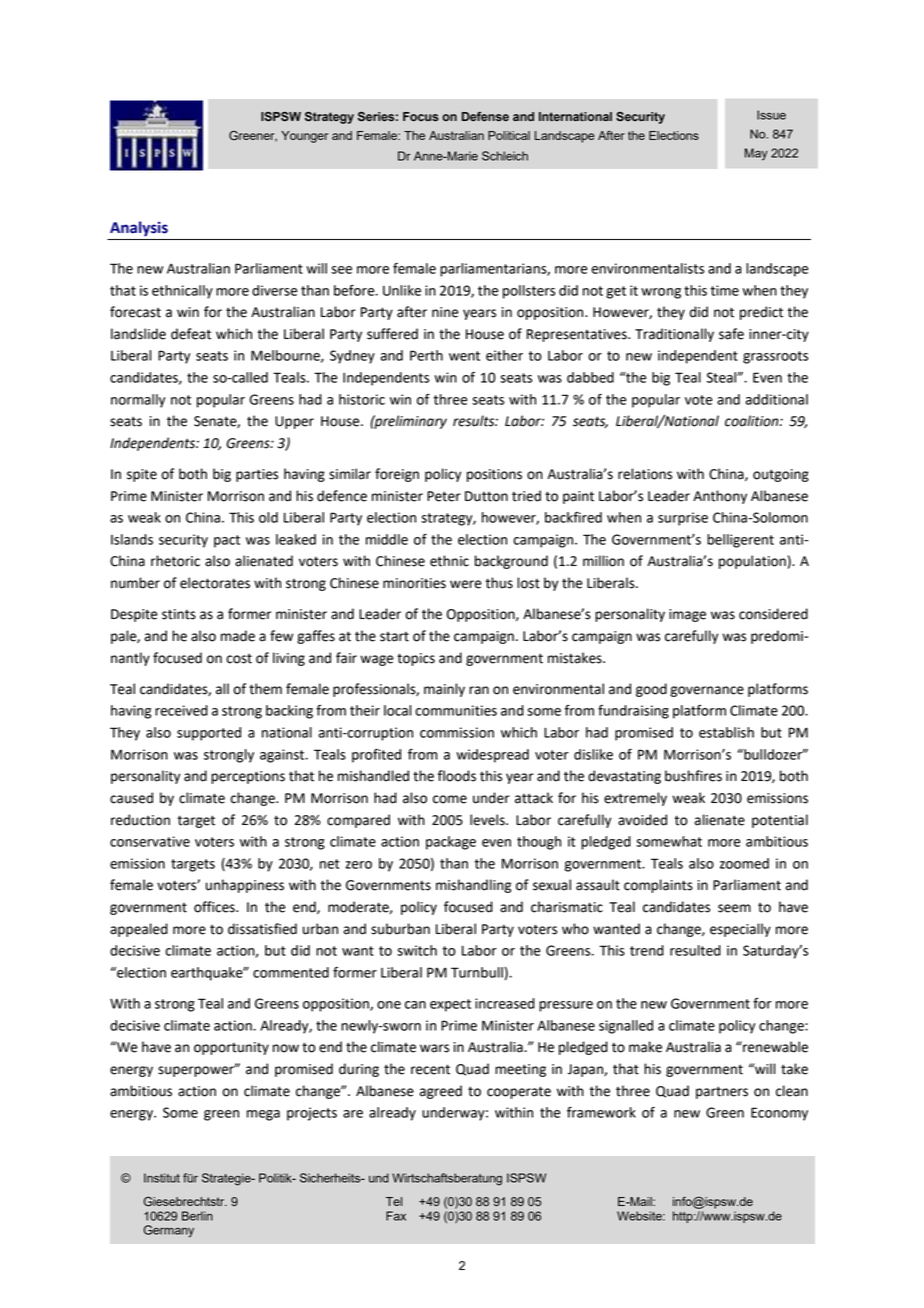  I want to click on Berlin, so click(197, 1216).
